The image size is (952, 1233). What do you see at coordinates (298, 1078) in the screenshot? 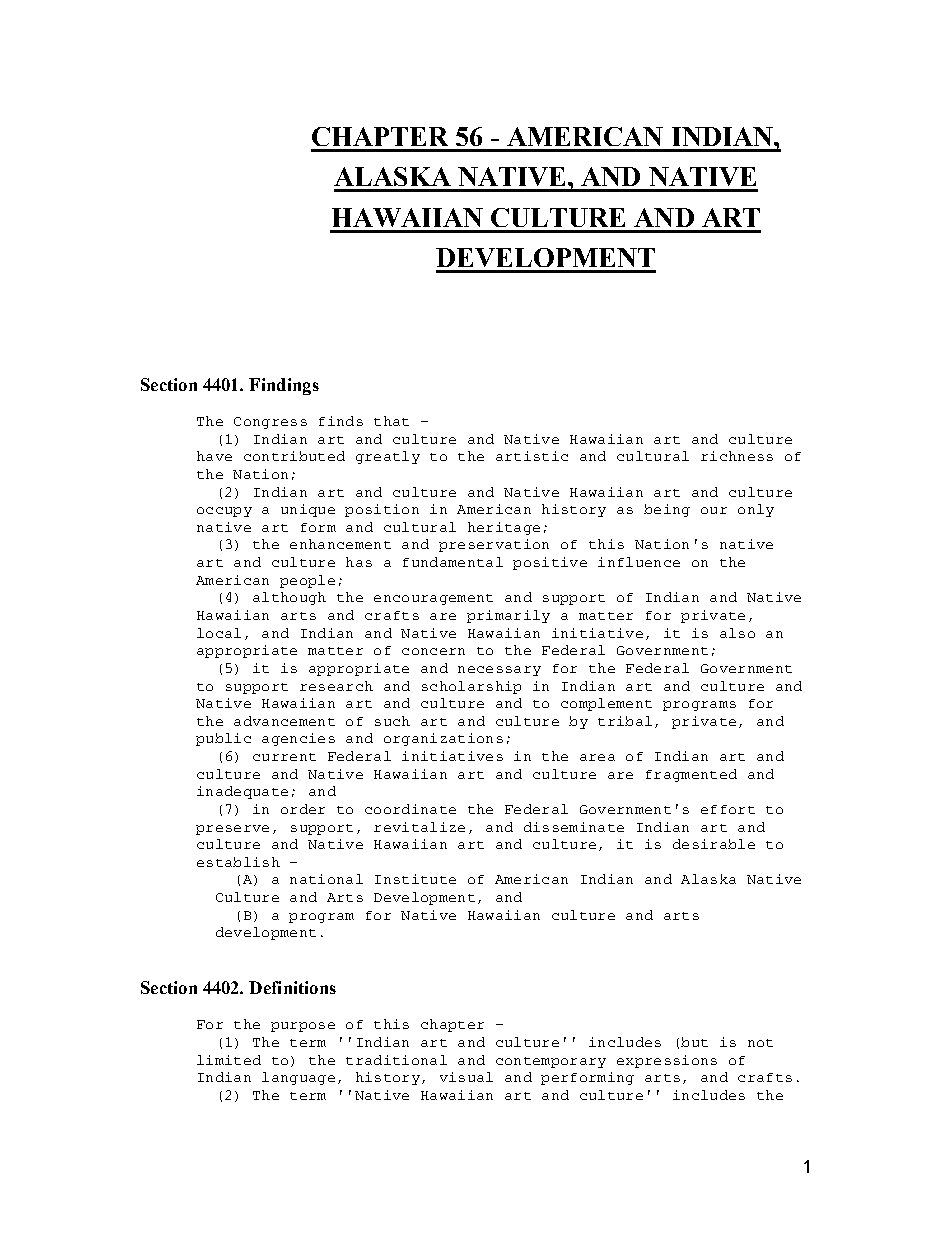
I see `language` at bounding box center [298, 1078].
